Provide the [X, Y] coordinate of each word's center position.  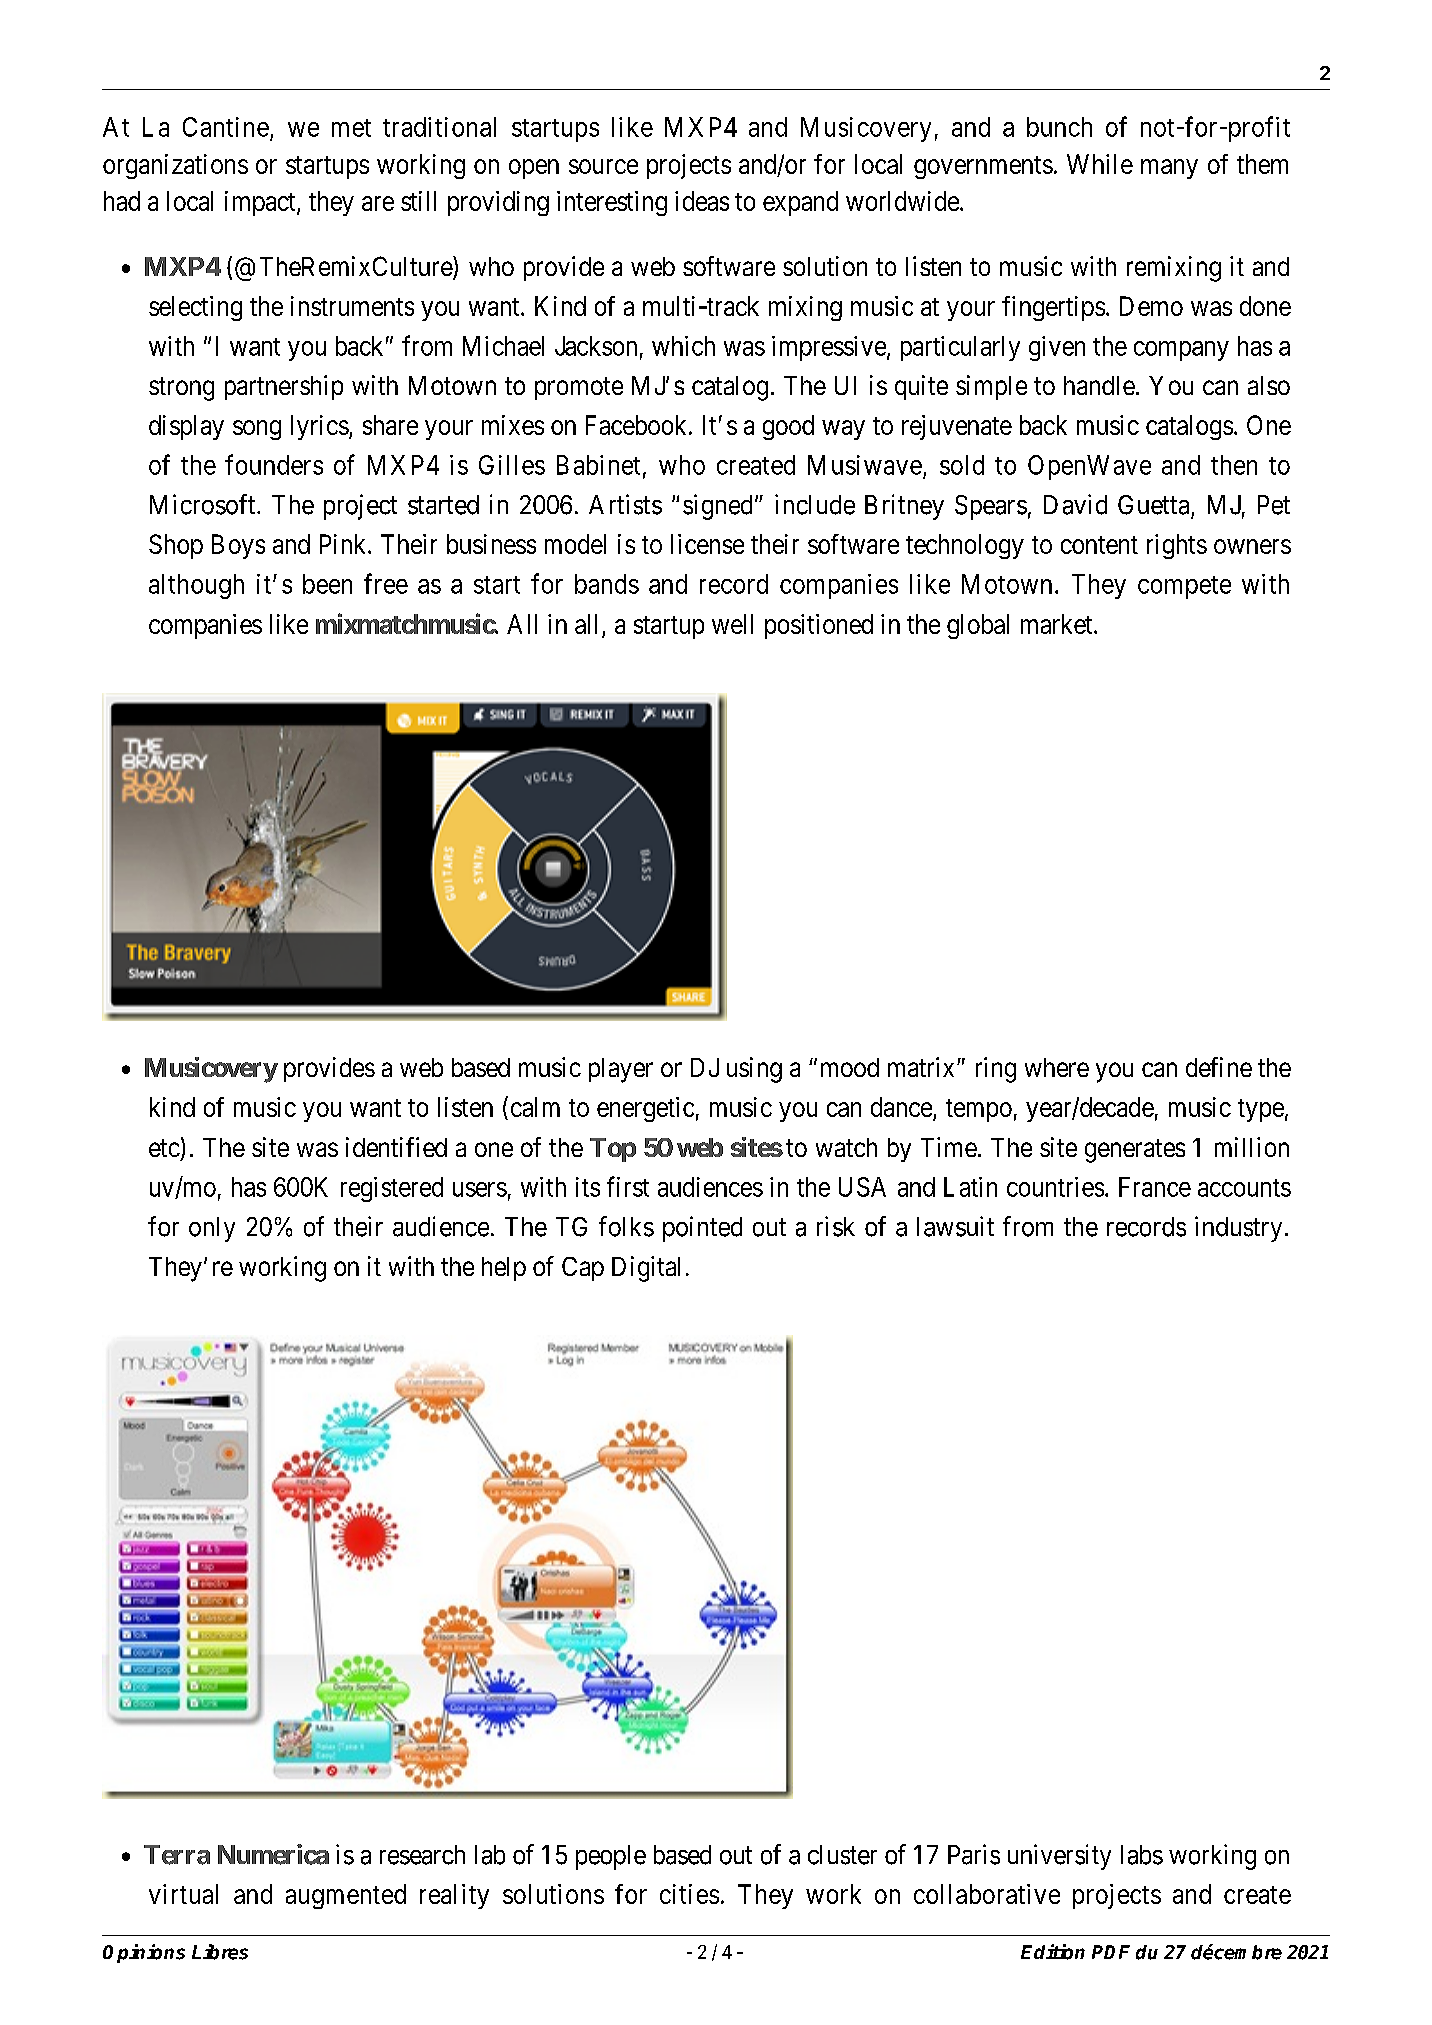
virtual [183, 1894]
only [212, 1229]
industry [1238, 1229]
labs [1142, 1855]
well [732, 624]
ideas [702, 201]
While [1100, 164]
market [1058, 624]
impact [261, 203]
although [196, 586]
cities [689, 1894]
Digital [646, 1269]
